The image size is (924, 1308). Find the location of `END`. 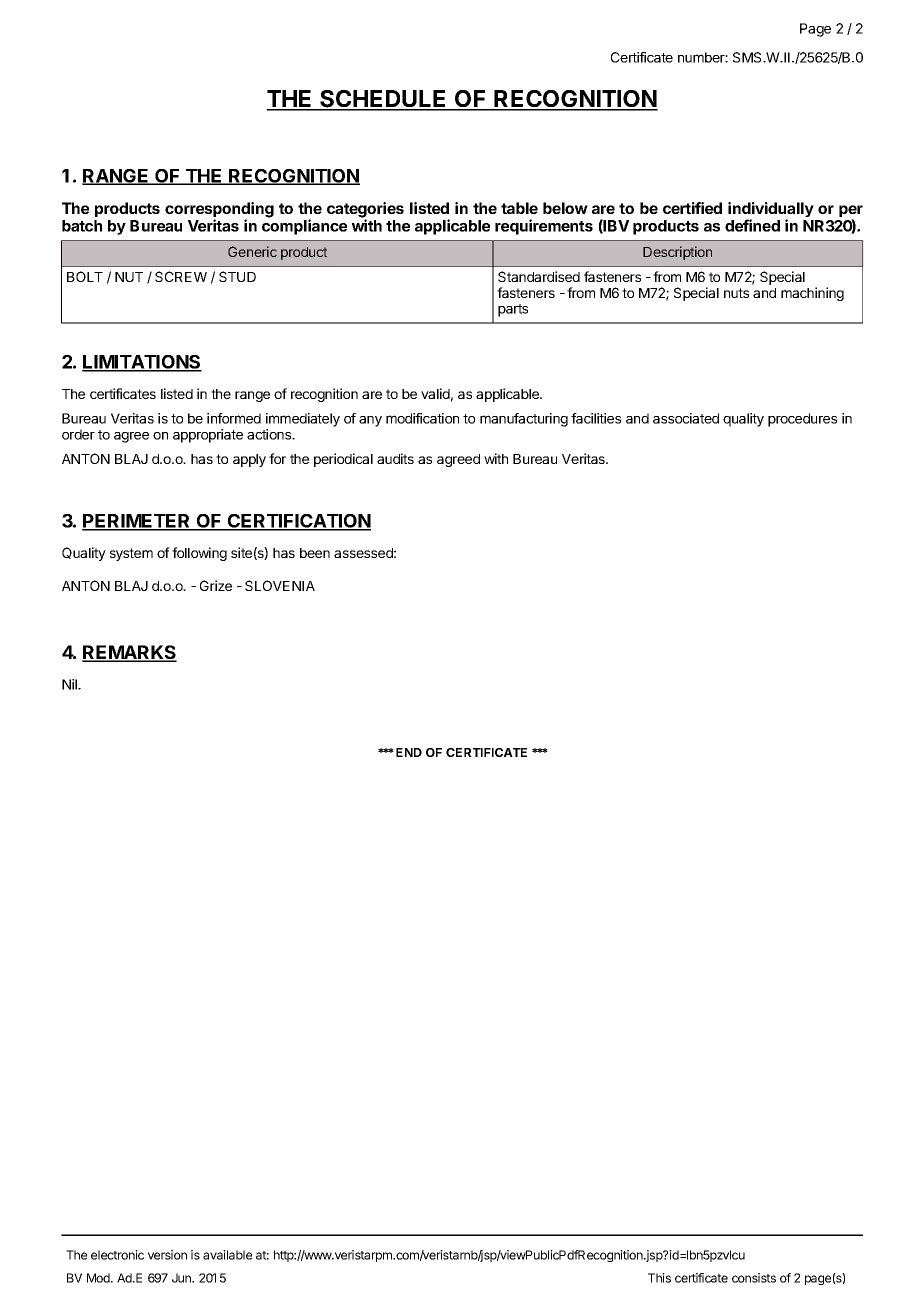

END is located at coordinates (409, 752).
